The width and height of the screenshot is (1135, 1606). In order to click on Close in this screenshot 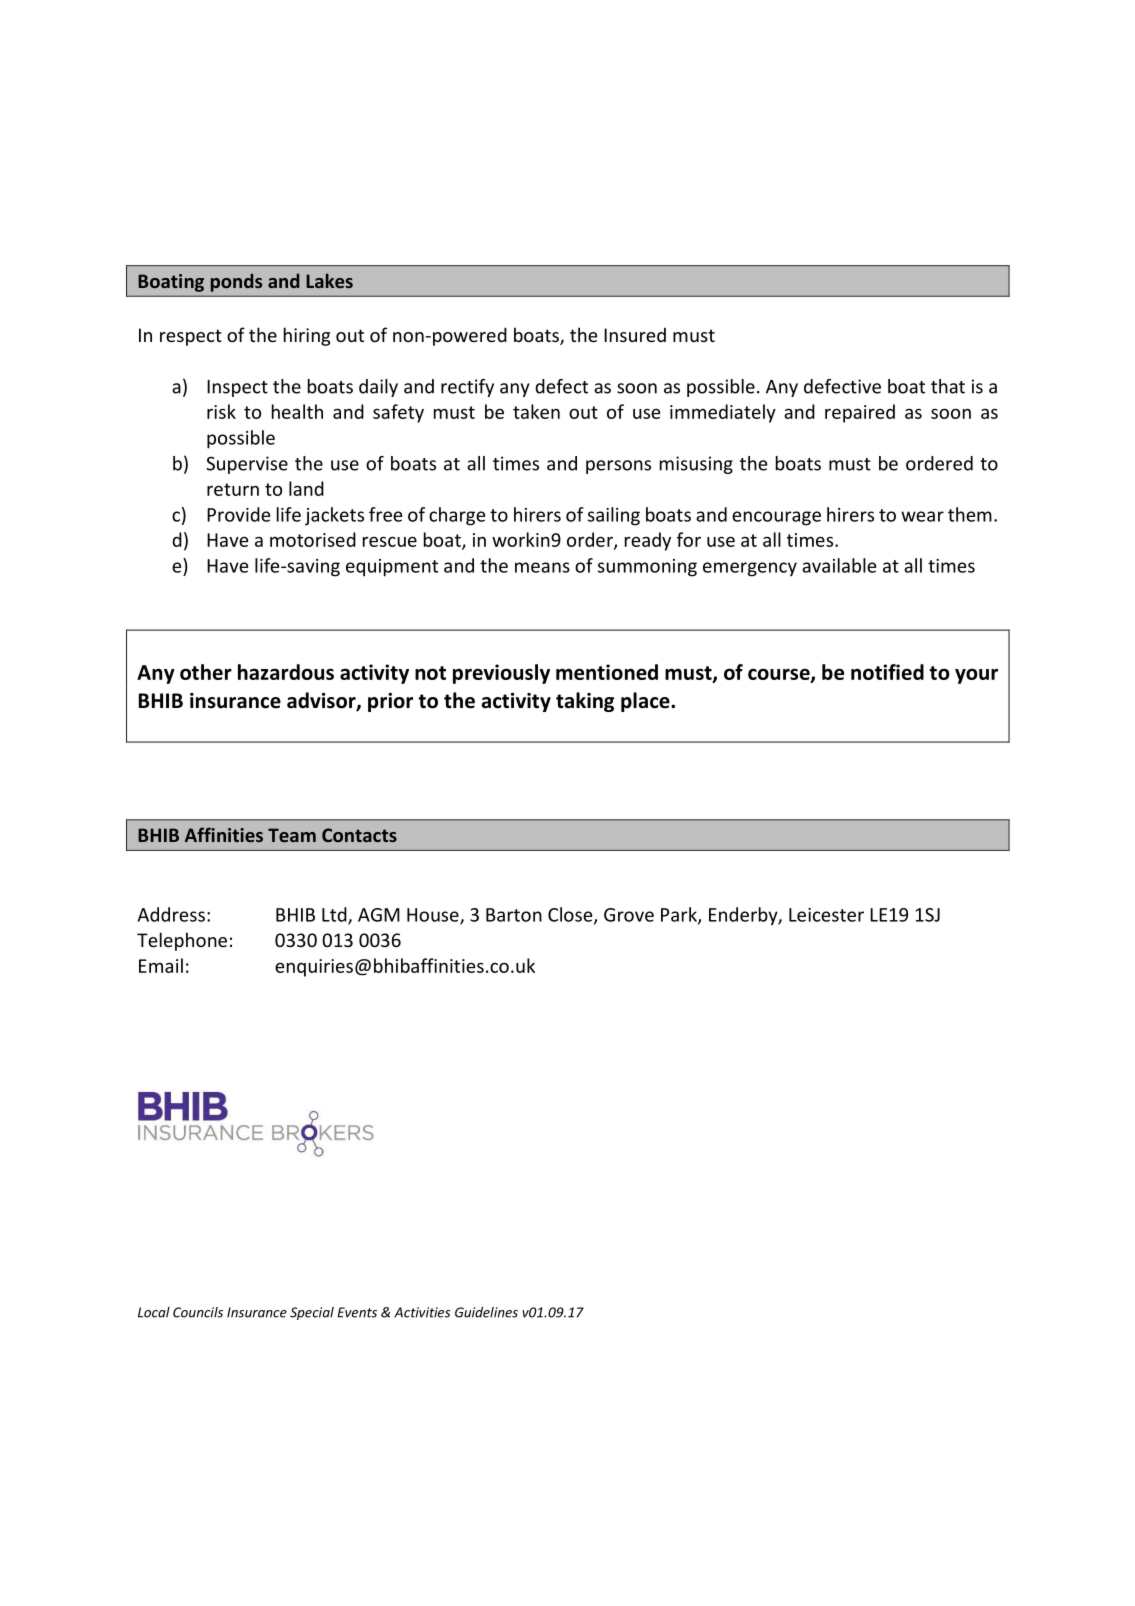, I will do `click(571, 915)`.
